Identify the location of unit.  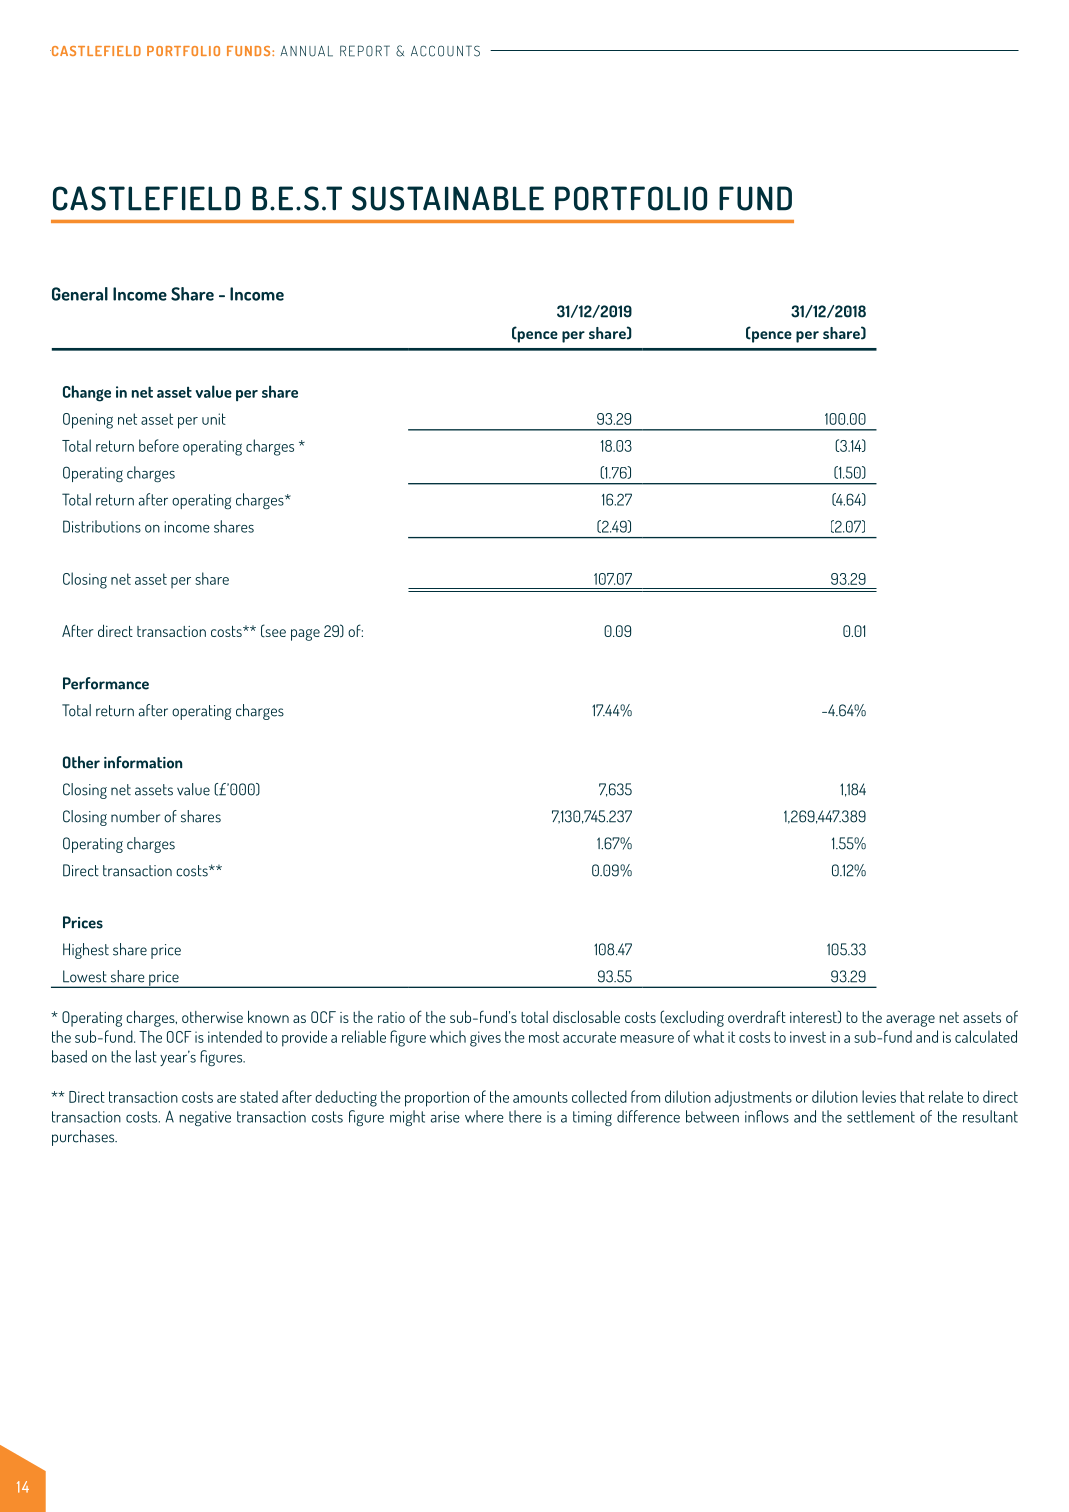
(214, 419).
